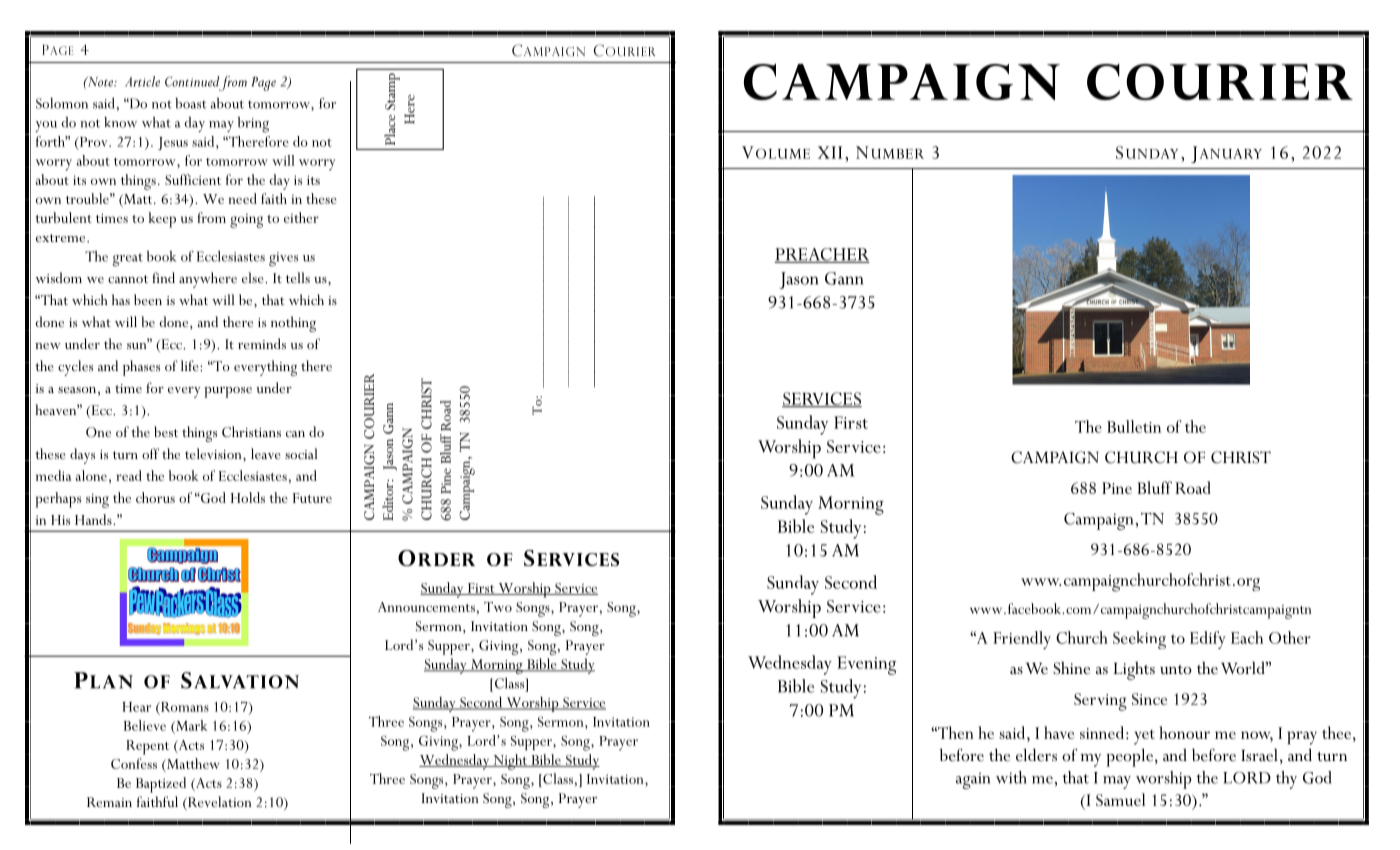 This document has height=850, width=1400. Describe the element at coordinates (163, 277) in the document. I see `find` at that location.
